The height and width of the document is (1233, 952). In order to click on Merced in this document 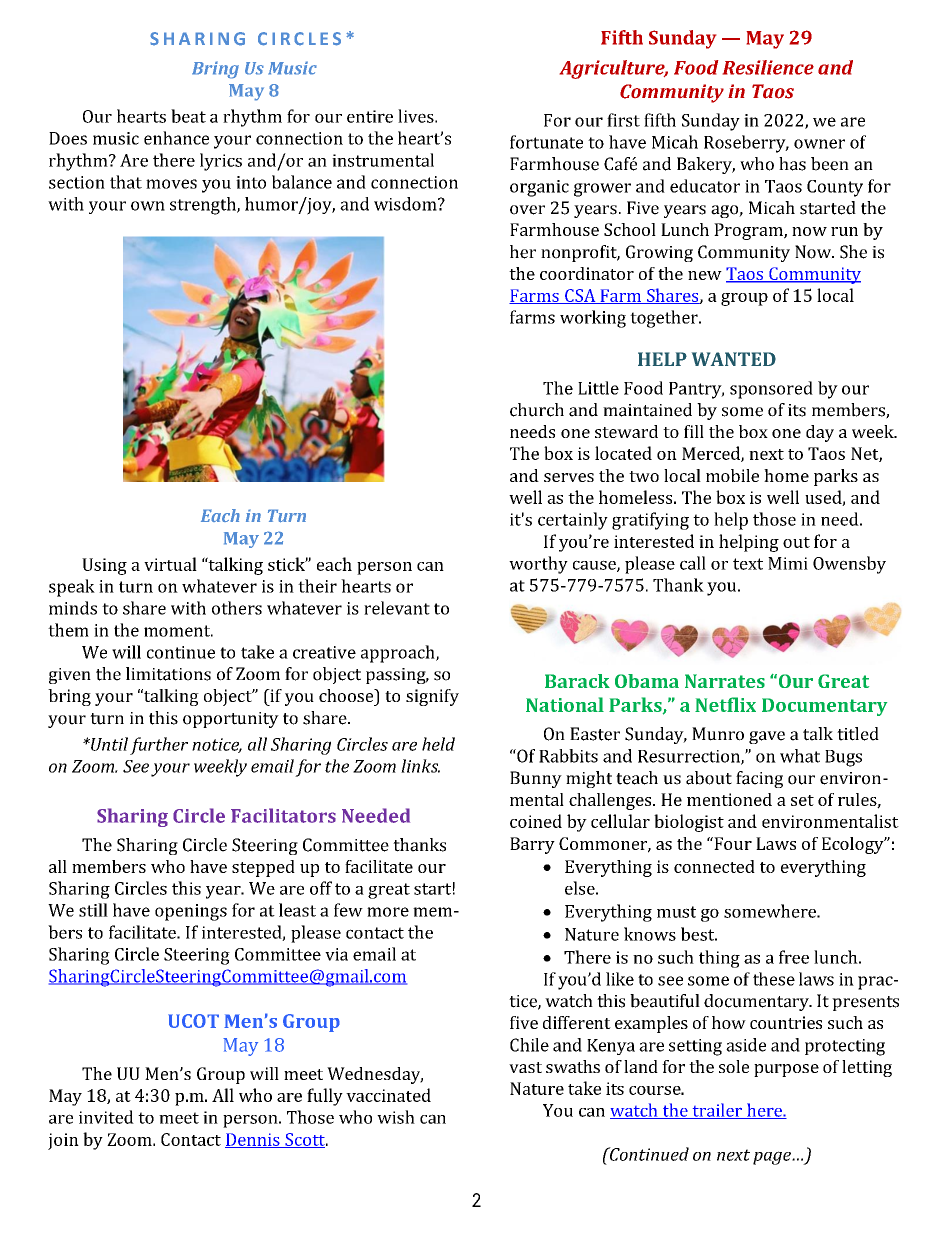, I will do `click(712, 454)`.
